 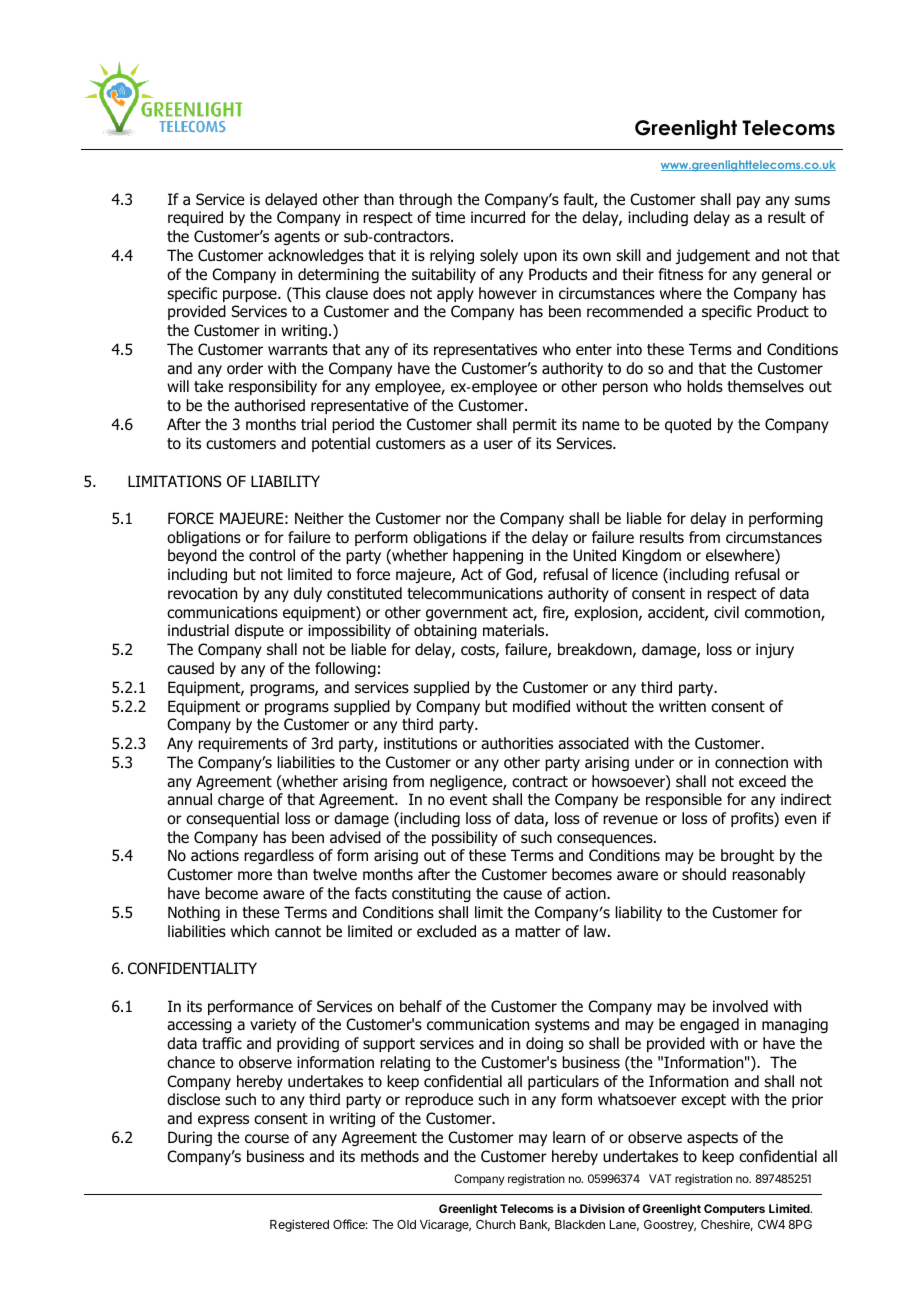 What do you see at coordinates (748, 202) in the screenshot?
I see `pay` at bounding box center [748, 202].
